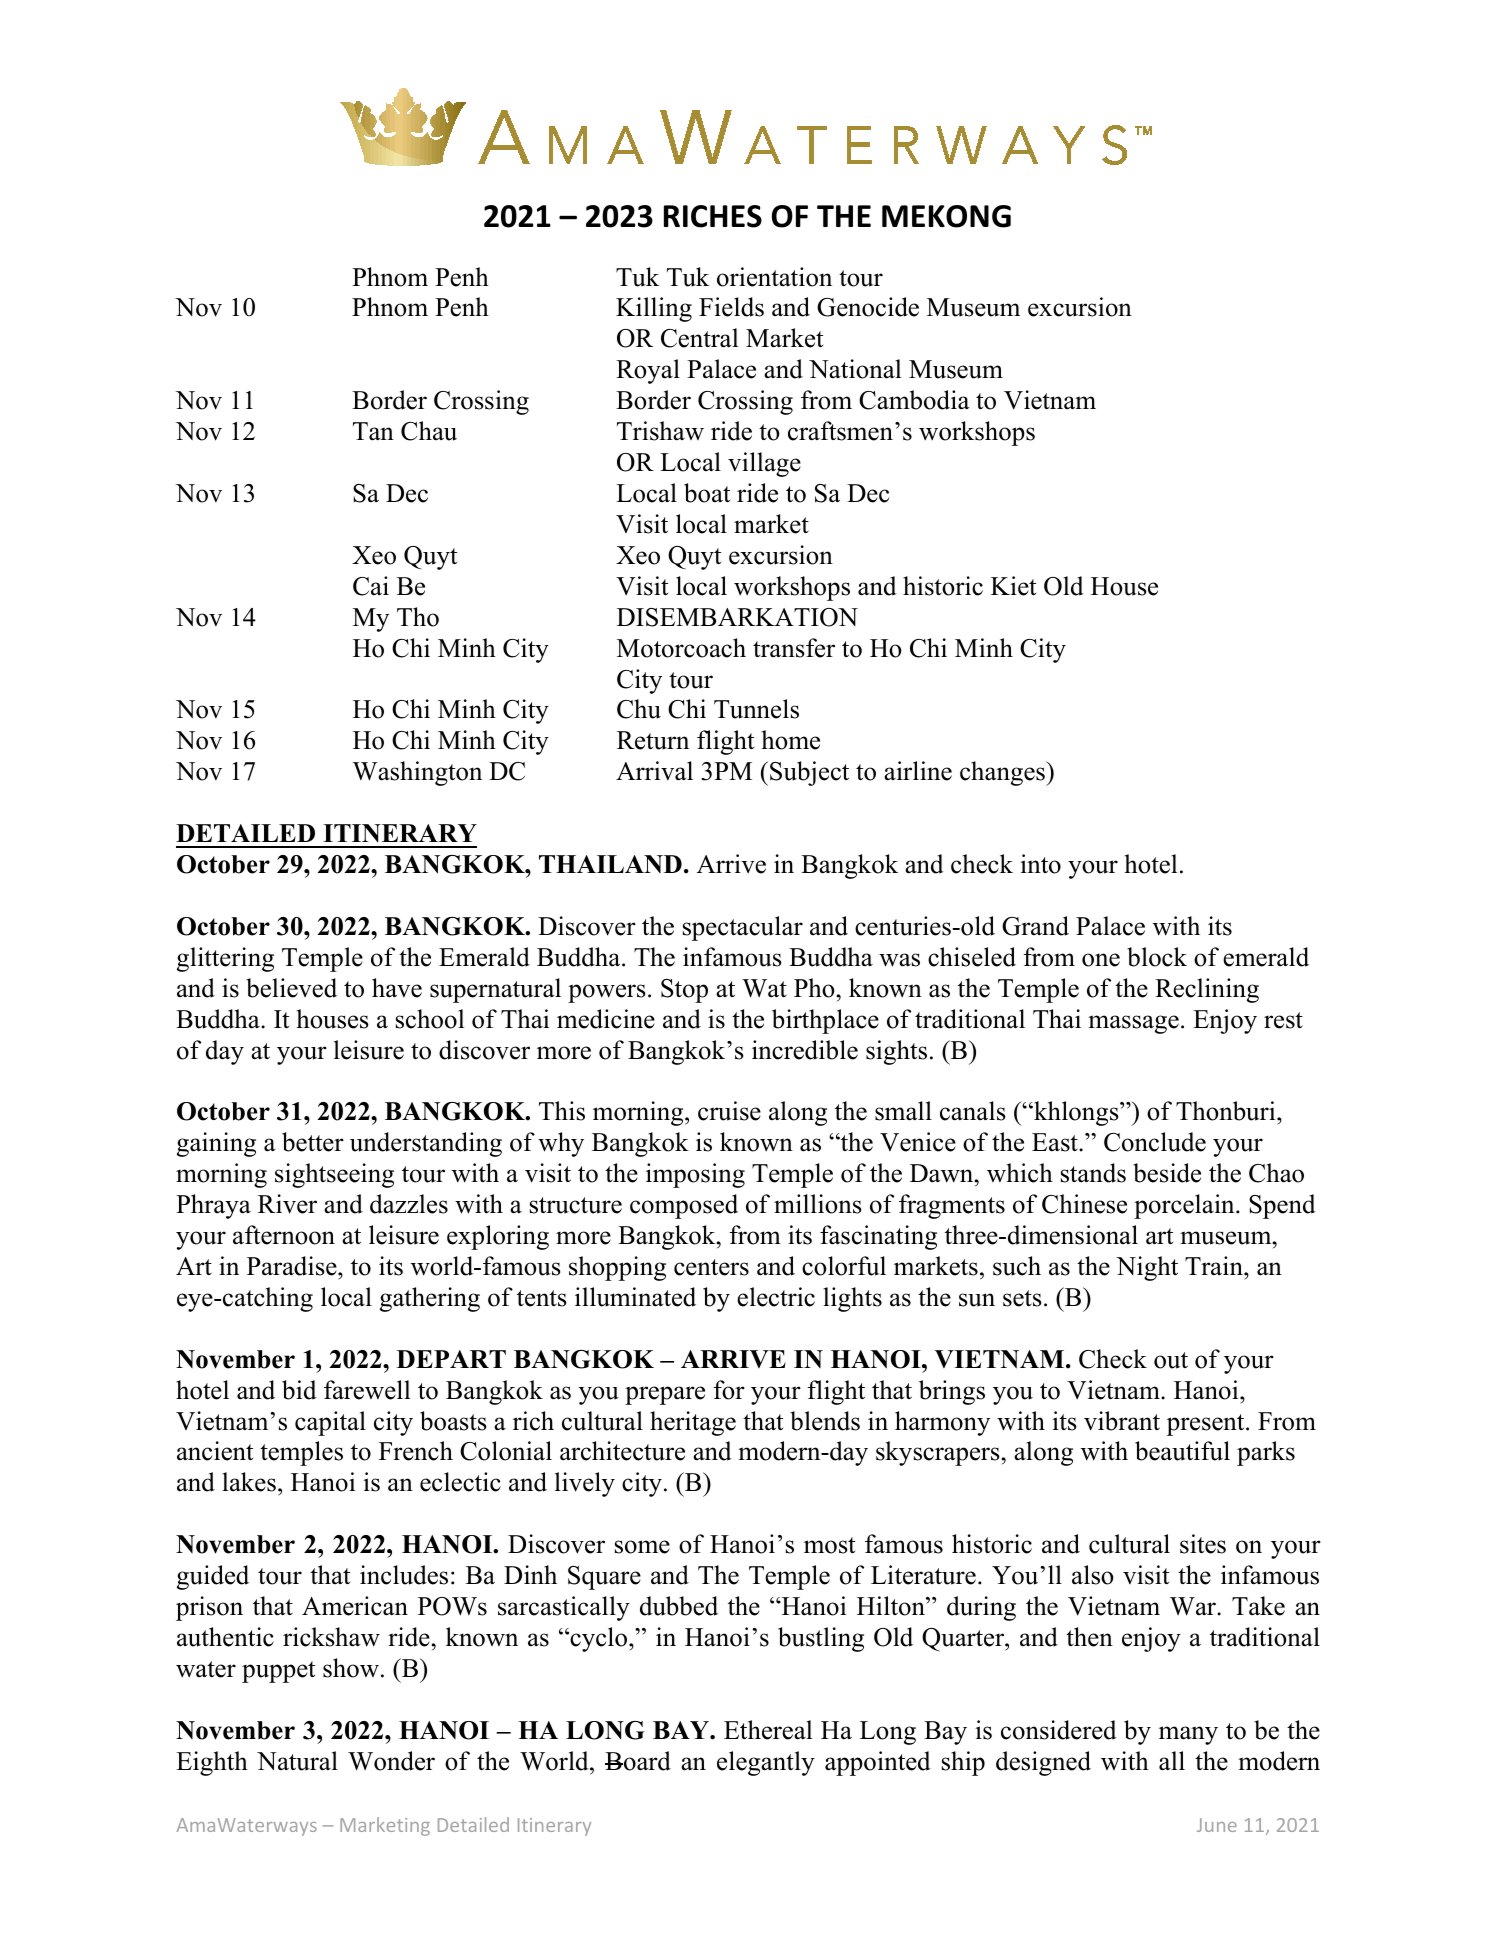  Describe the element at coordinates (429, 431) in the document. I see `Chau` at that location.
